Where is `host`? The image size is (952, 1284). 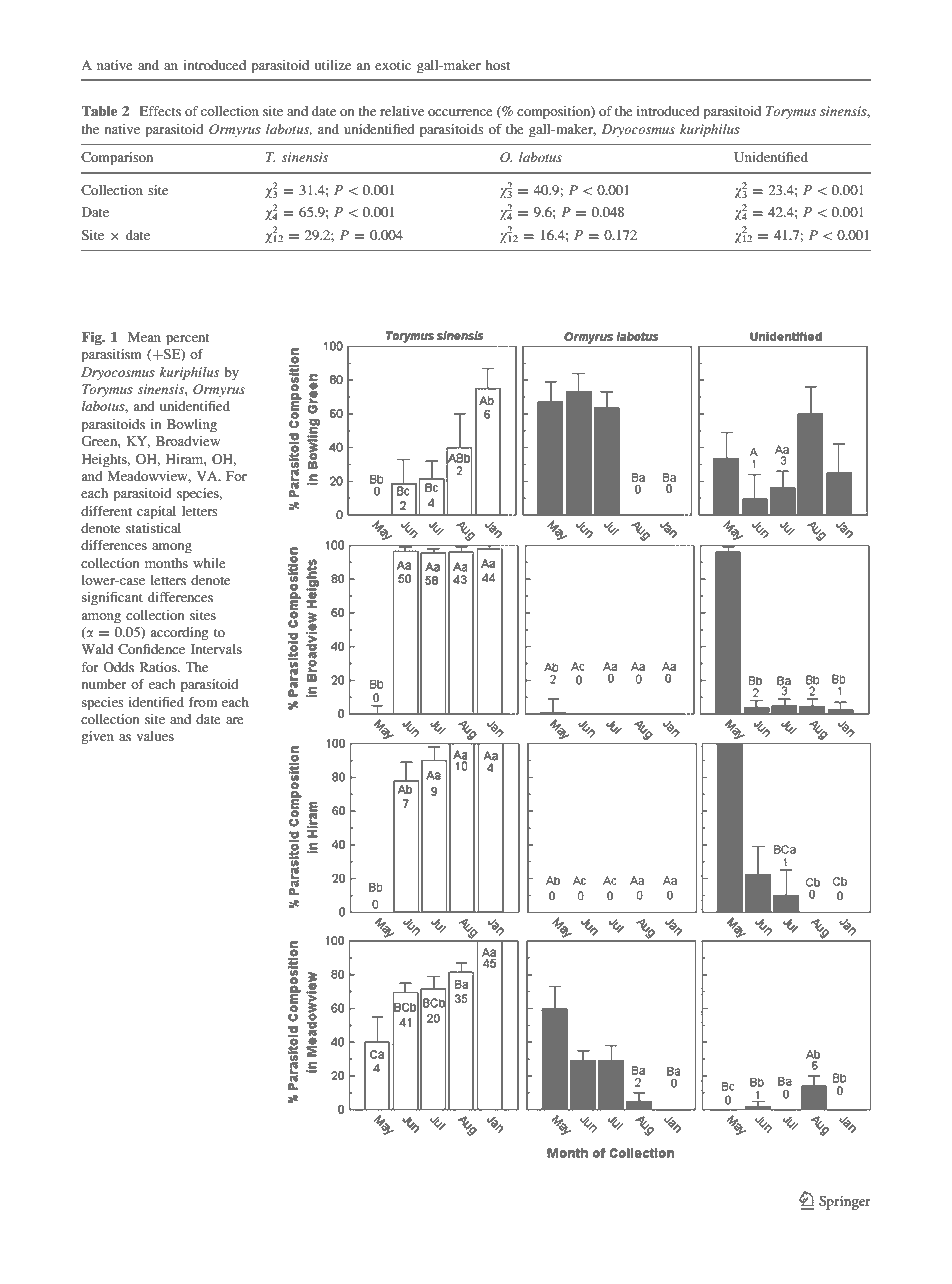
host is located at coordinates (498, 65).
